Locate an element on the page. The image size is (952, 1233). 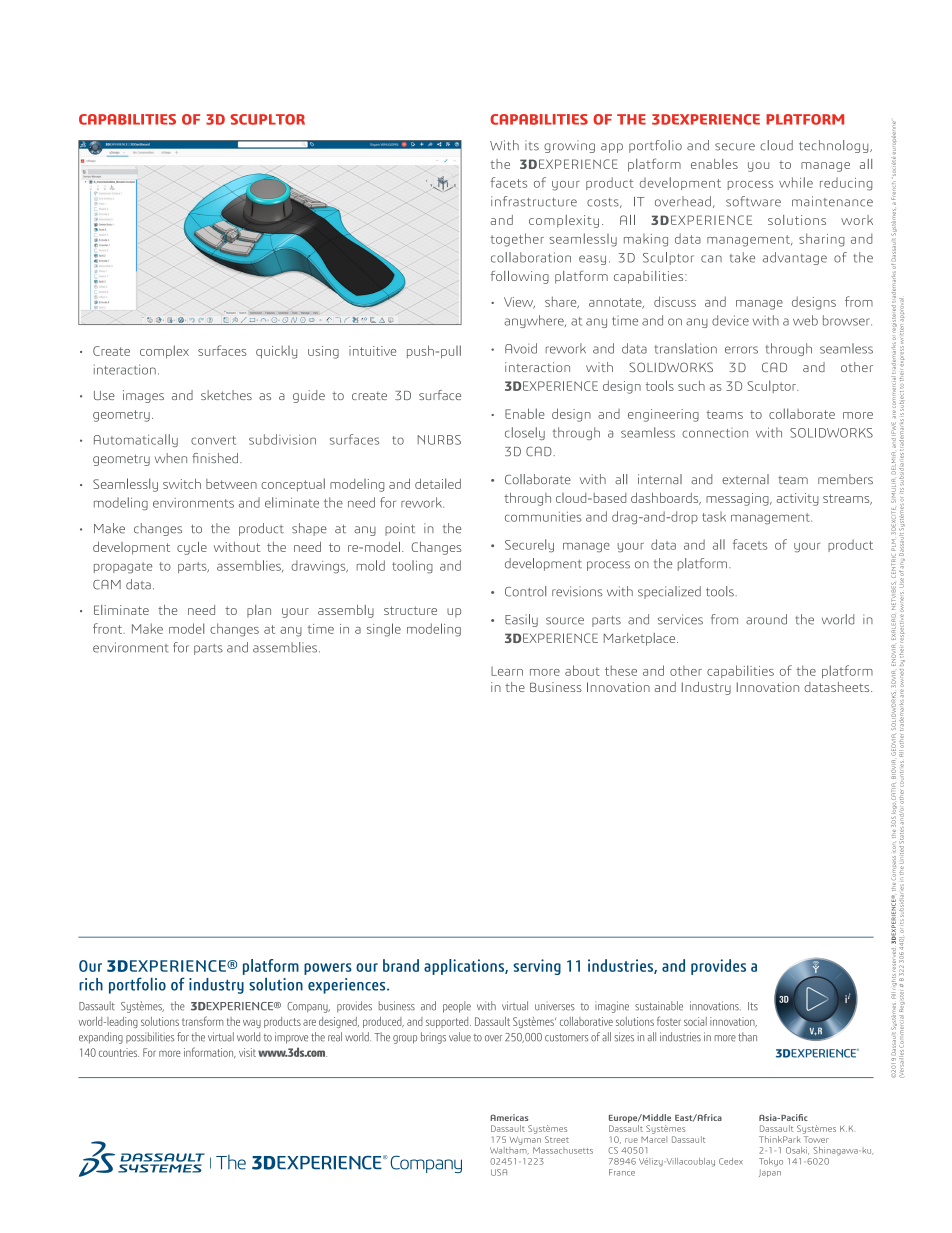
Waltham is located at coordinates (509, 1149).
